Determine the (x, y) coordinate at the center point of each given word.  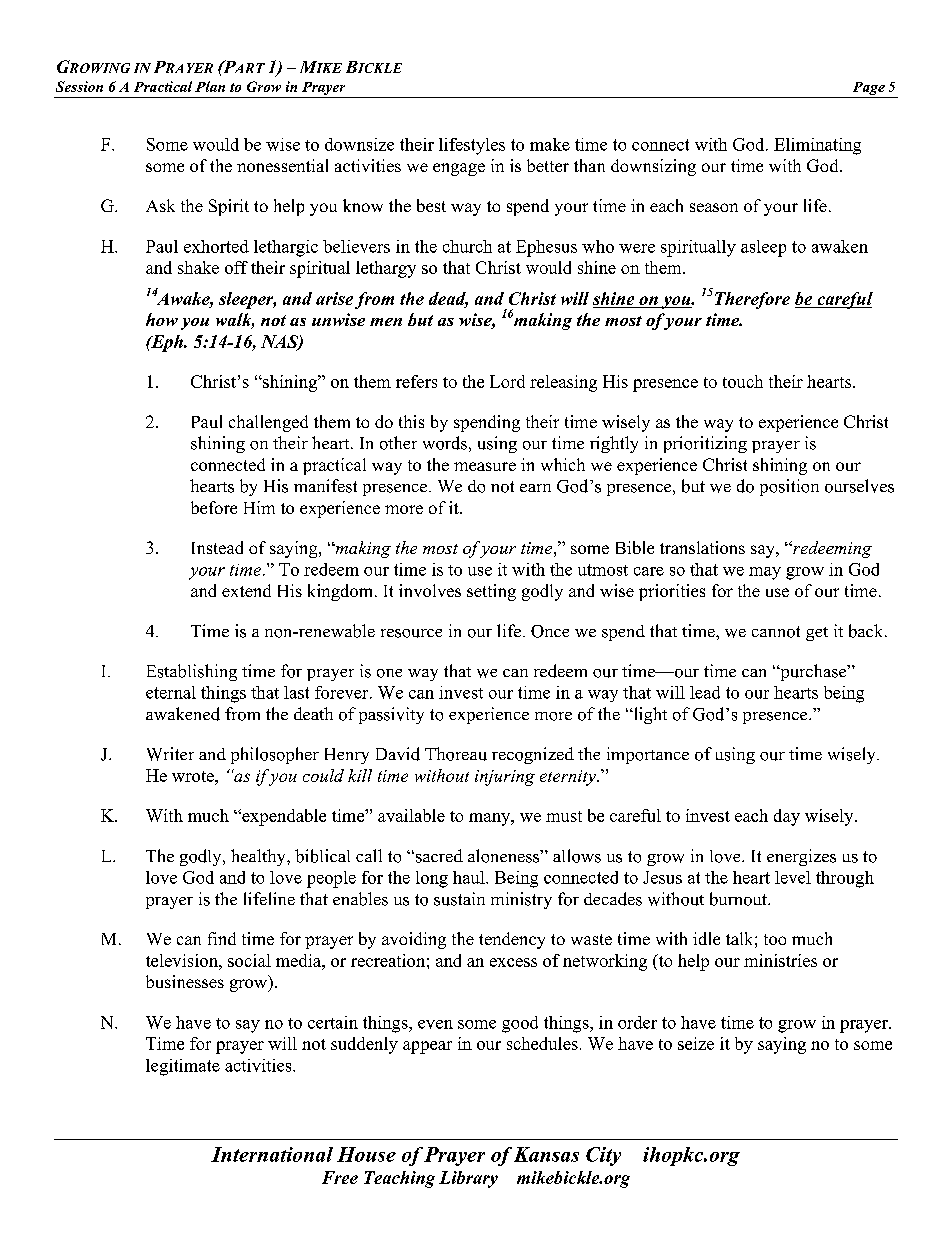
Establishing (192, 672)
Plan (210, 86)
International (272, 1154)
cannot (776, 632)
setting (491, 592)
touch (743, 381)
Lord (507, 381)
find (222, 938)
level (793, 877)
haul (470, 877)
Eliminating (817, 146)
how (162, 319)
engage (459, 169)
